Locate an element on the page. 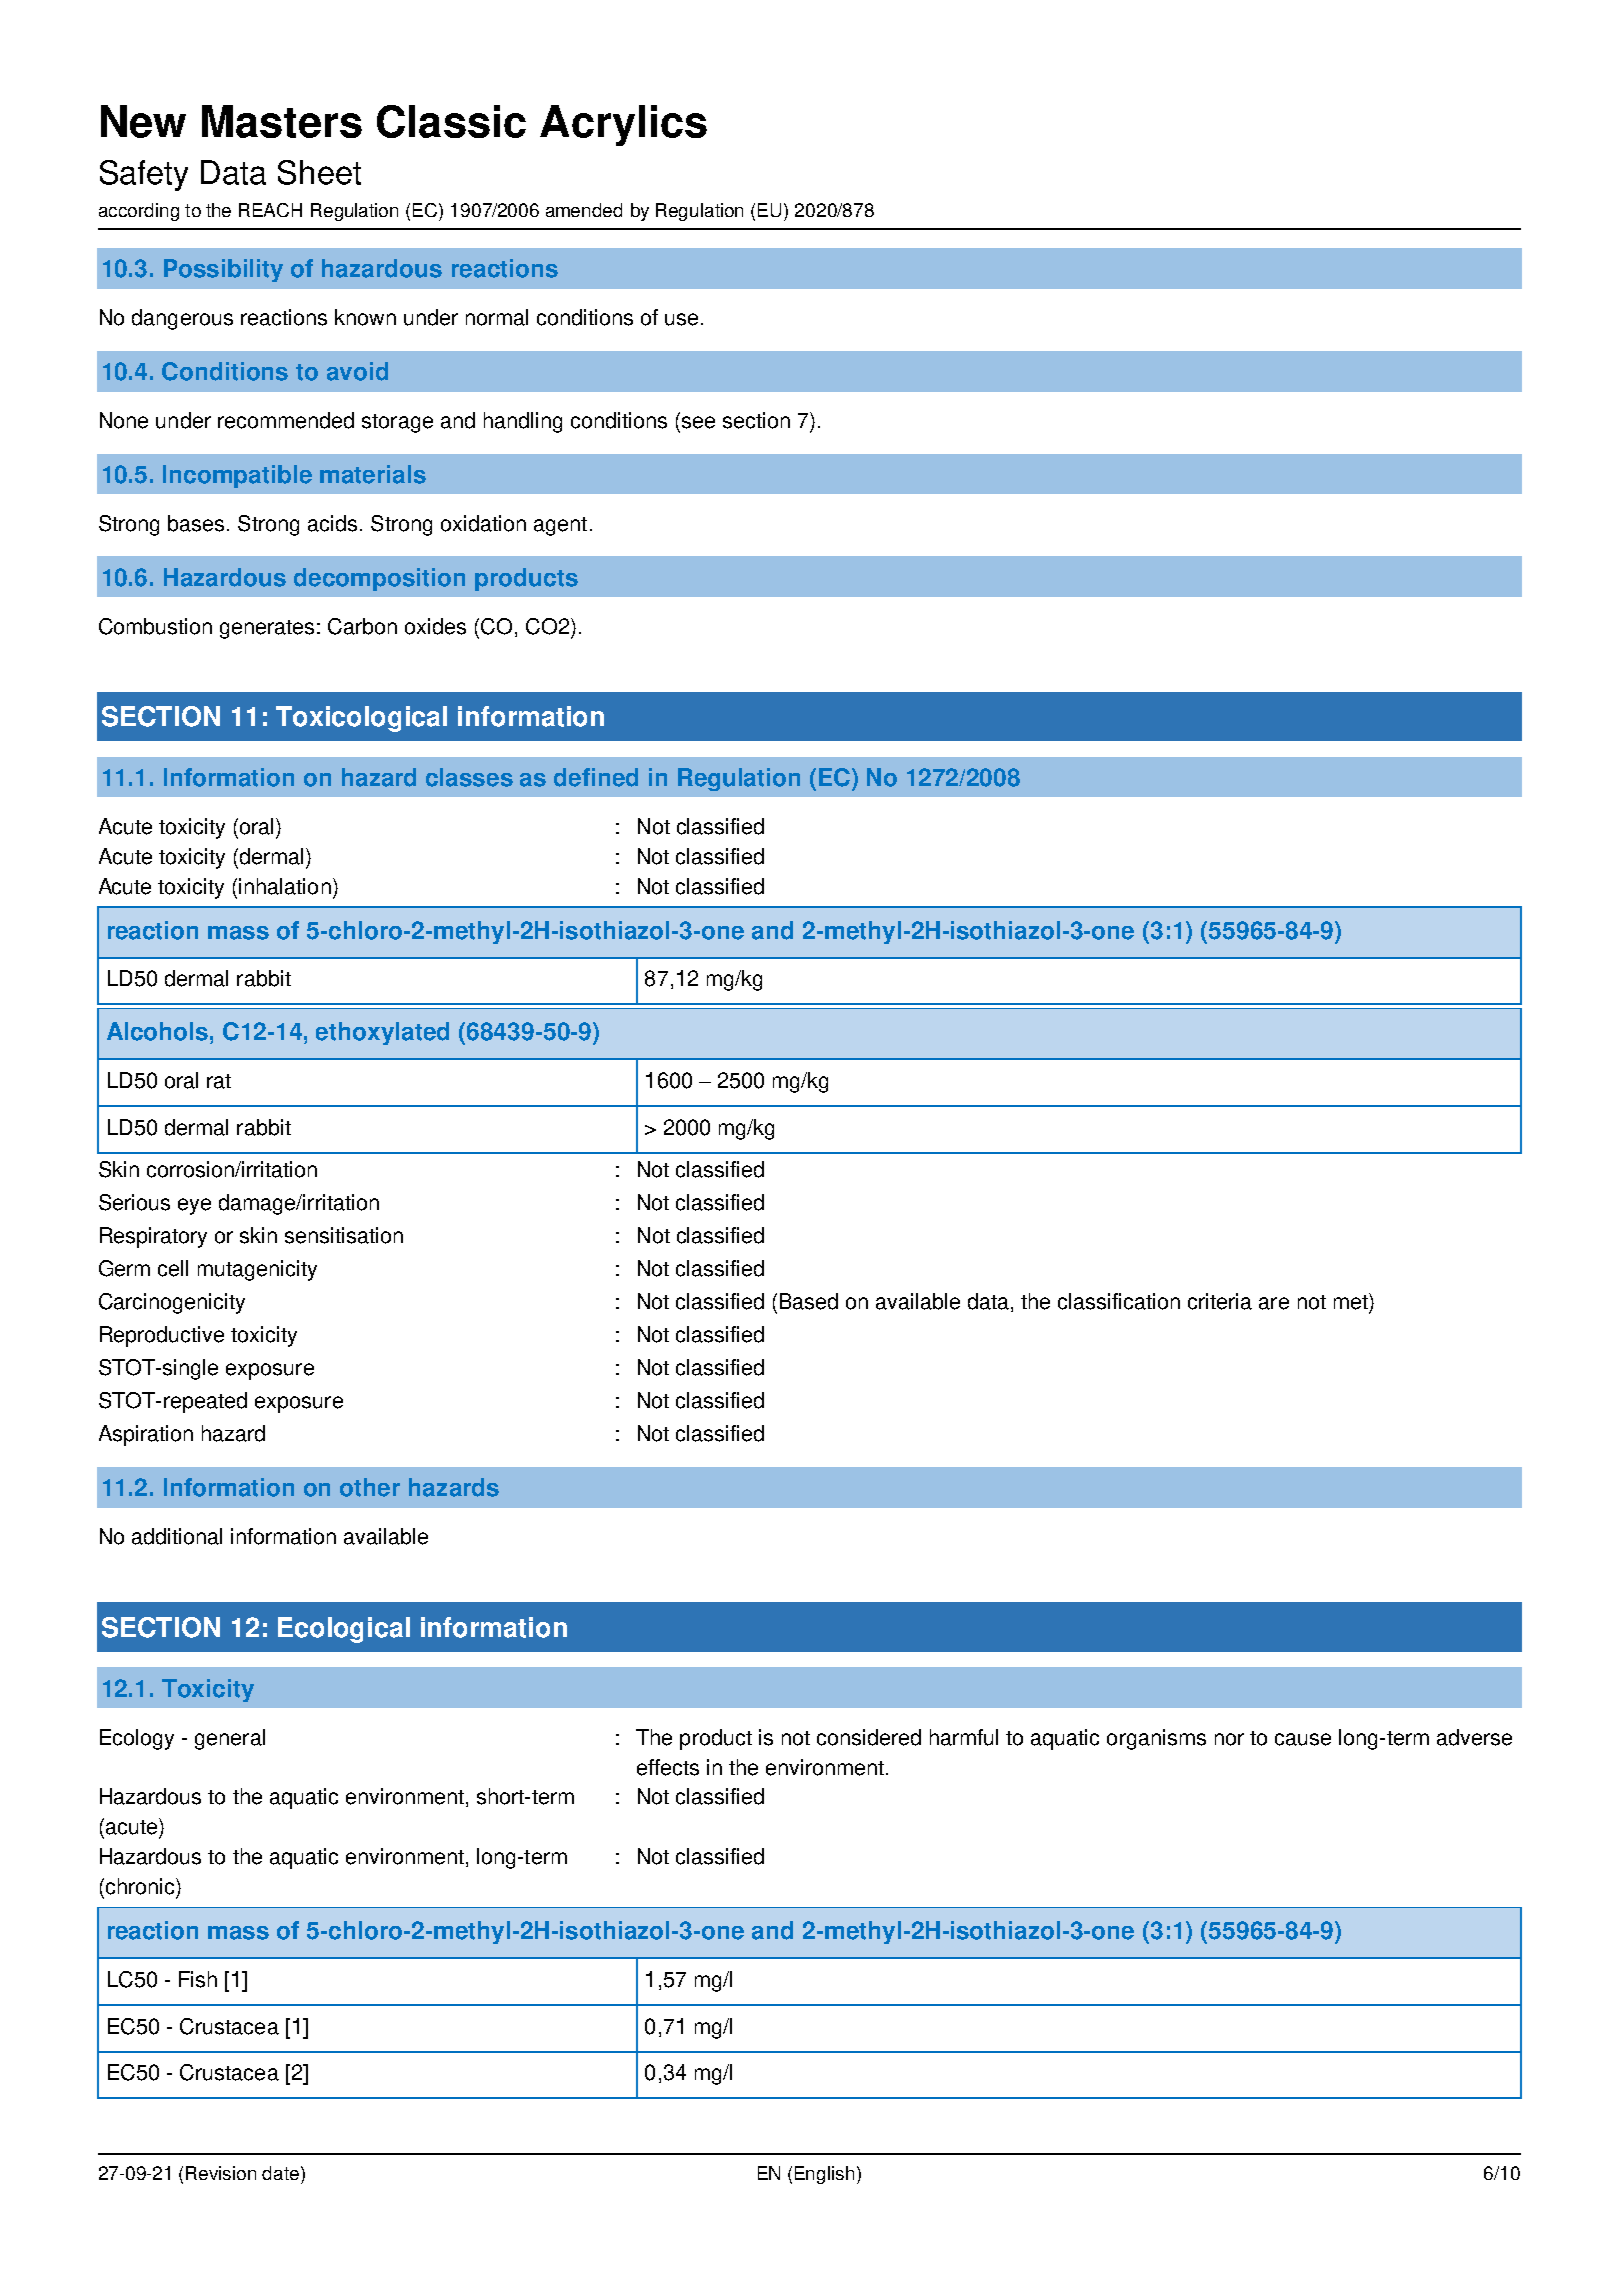 Image resolution: width=1615 pixels, height=2283 pixels. cause is located at coordinates (1303, 1739).
